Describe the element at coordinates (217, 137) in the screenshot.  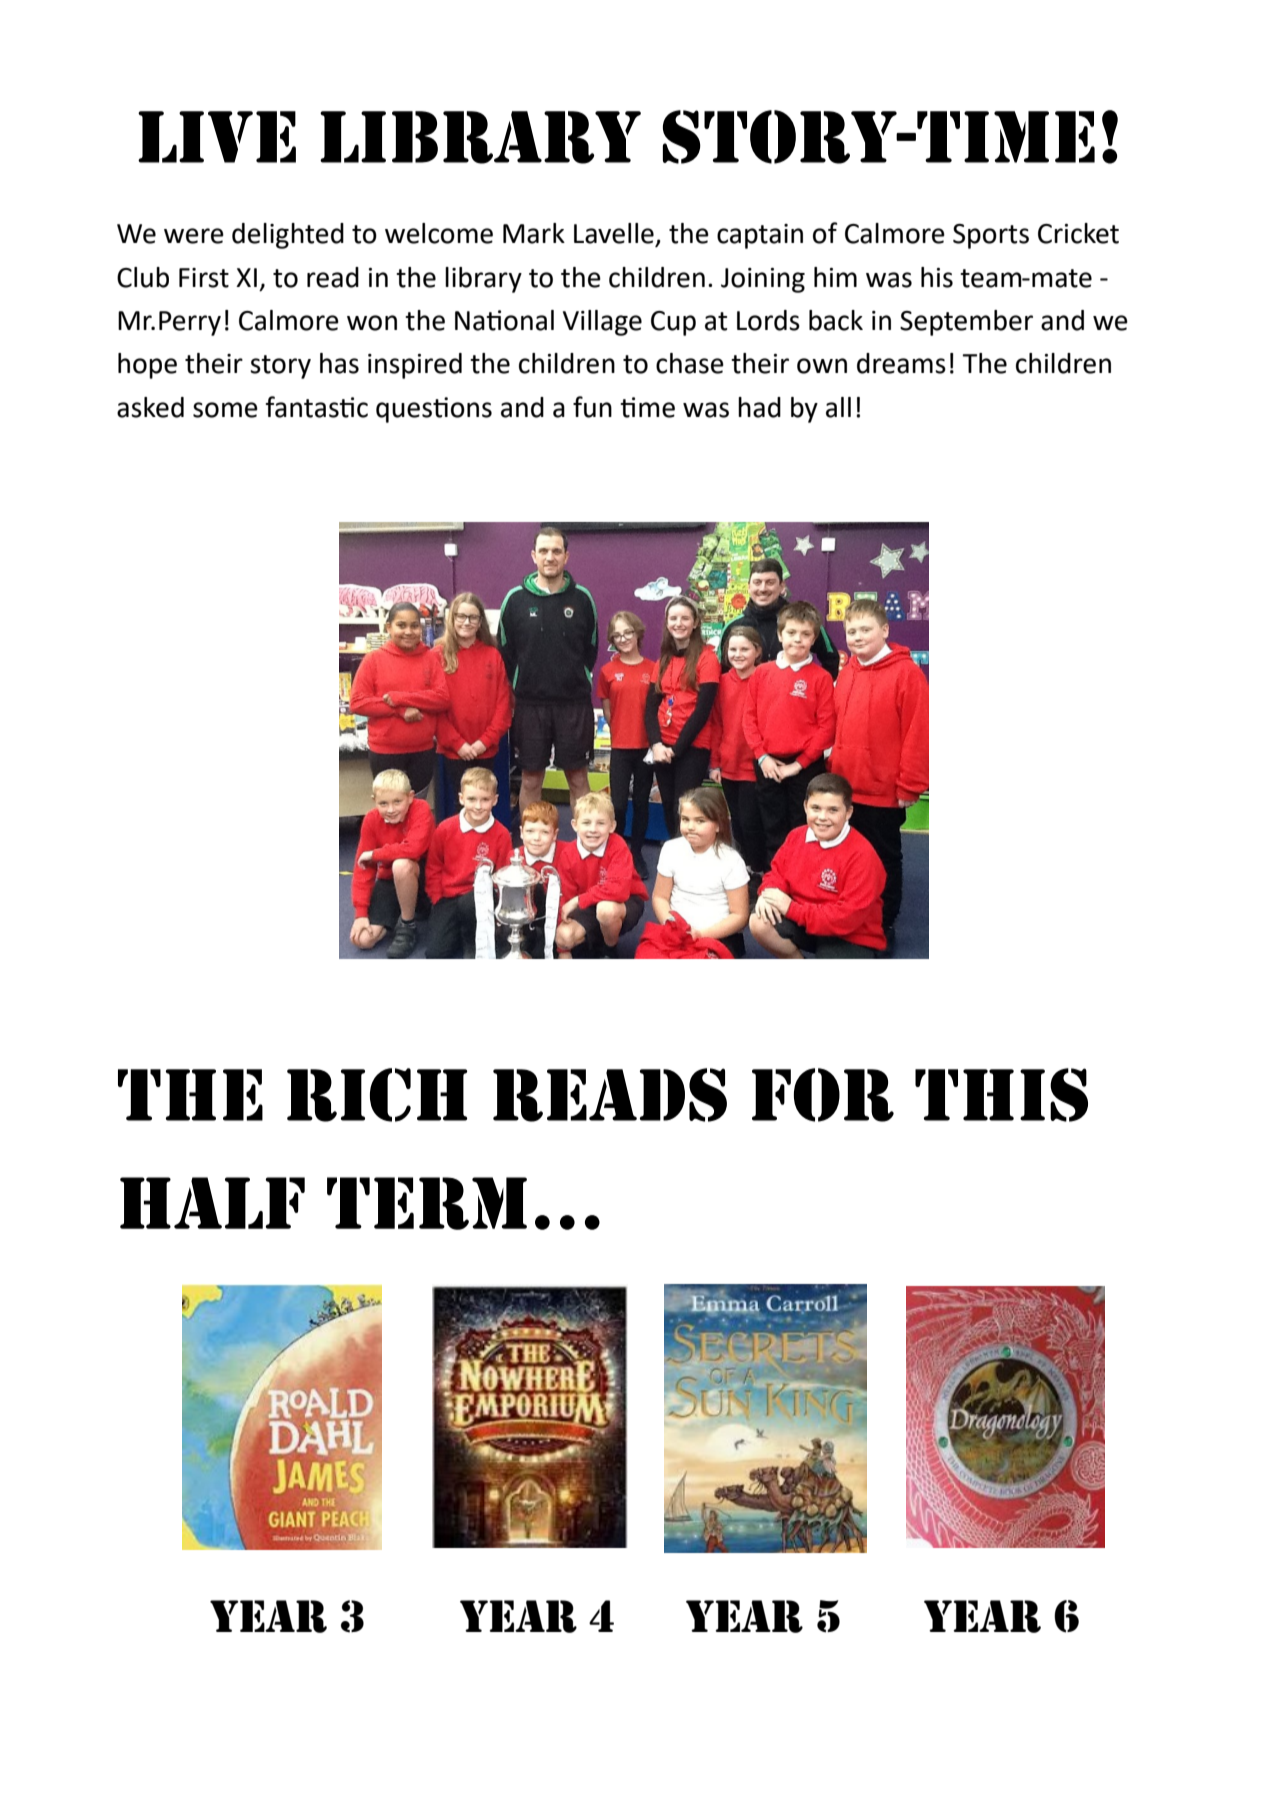
I see `Live` at that location.
